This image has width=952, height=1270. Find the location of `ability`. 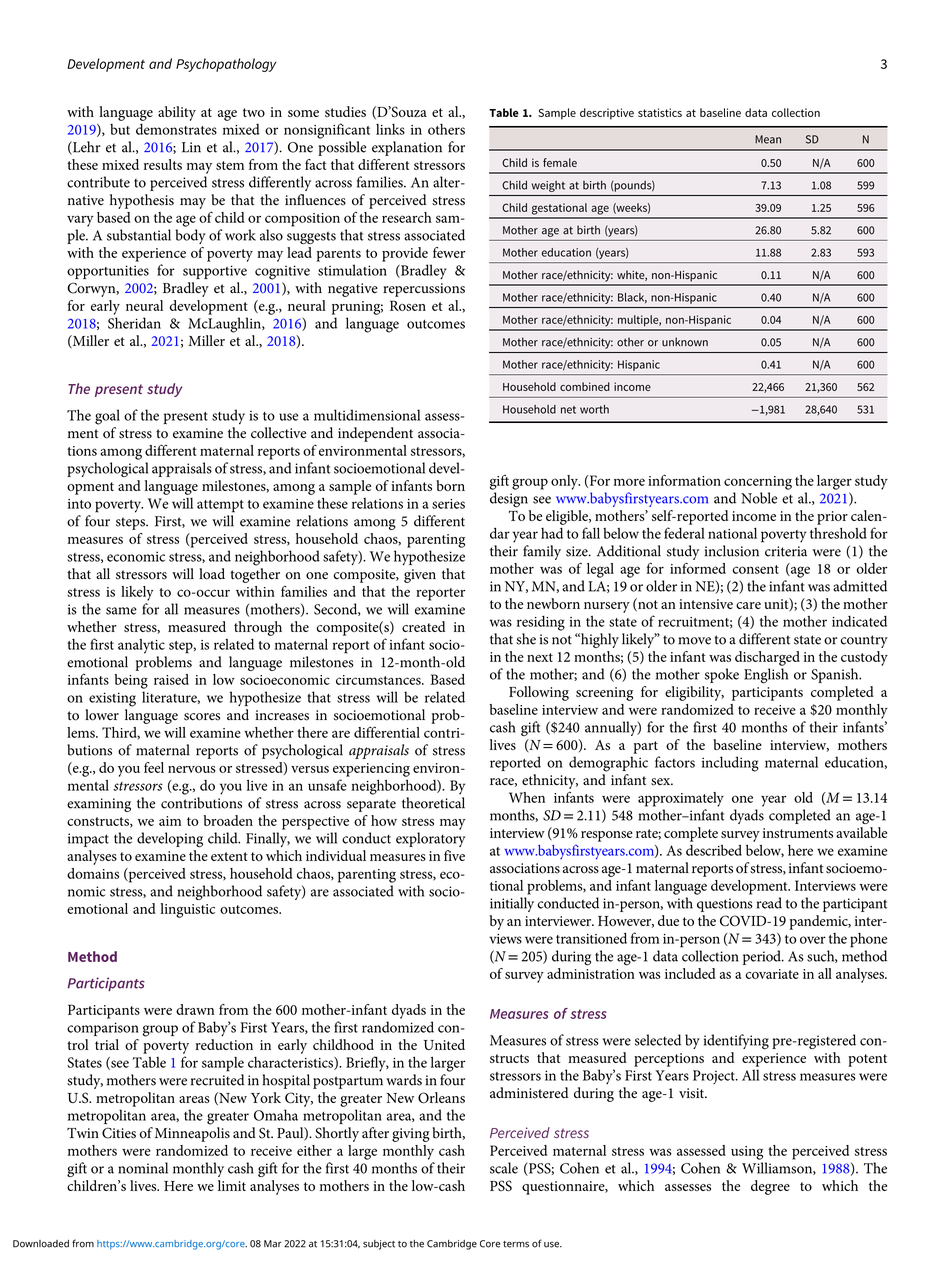

ability is located at coordinates (177, 113).
